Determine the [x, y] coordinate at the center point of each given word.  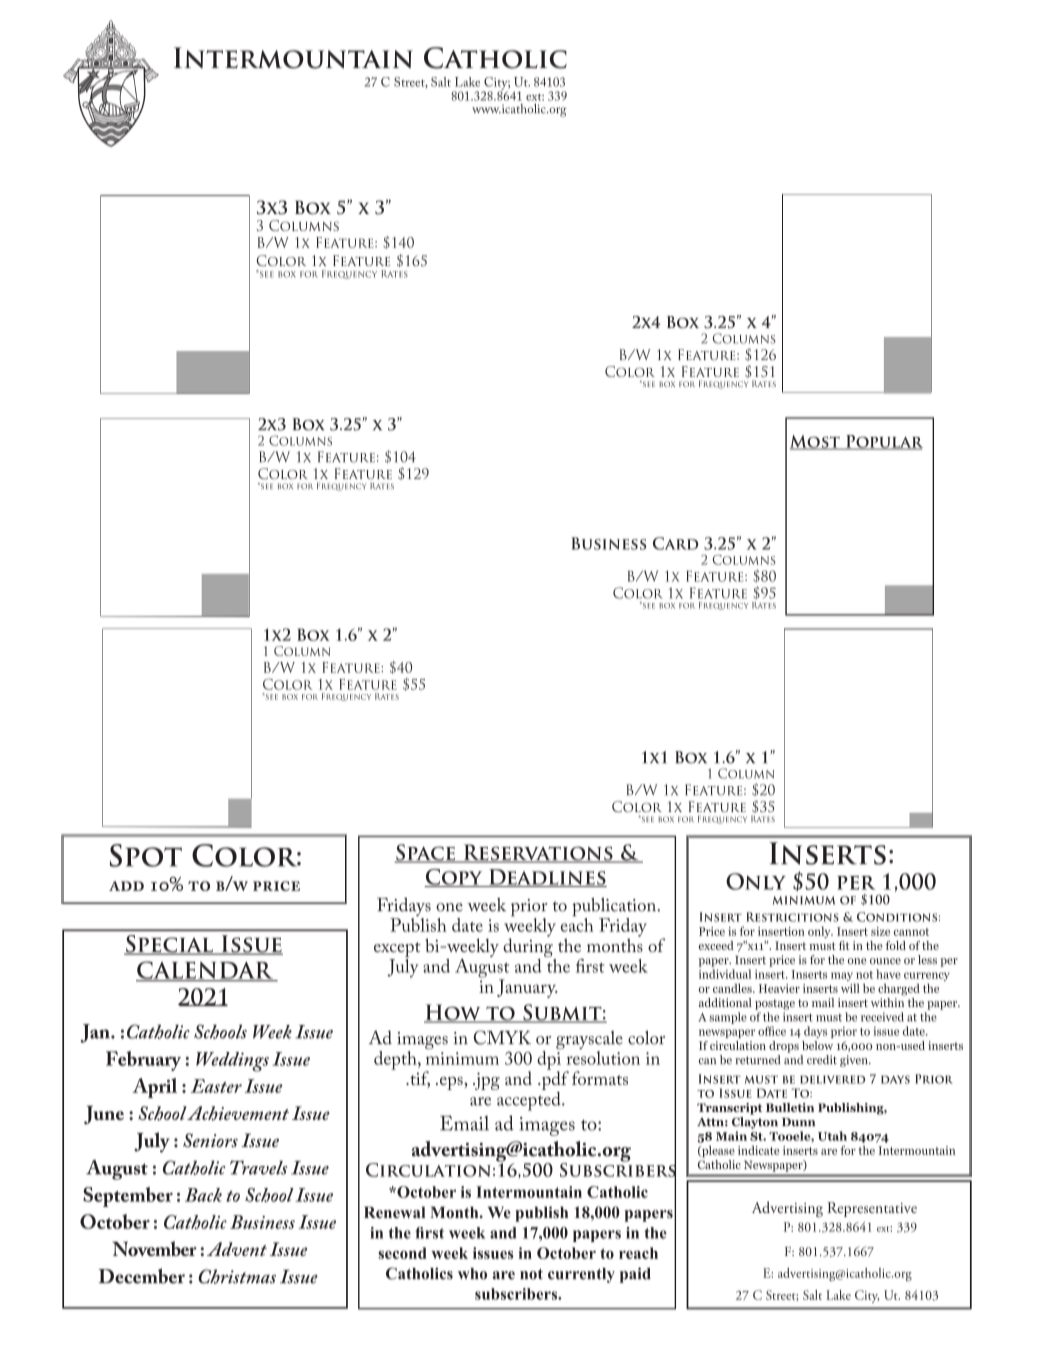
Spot [146, 855]
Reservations [538, 853]
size [880, 931]
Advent [237, 1249]
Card [675, 543]
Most [816, 442]
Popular [883, 442]
